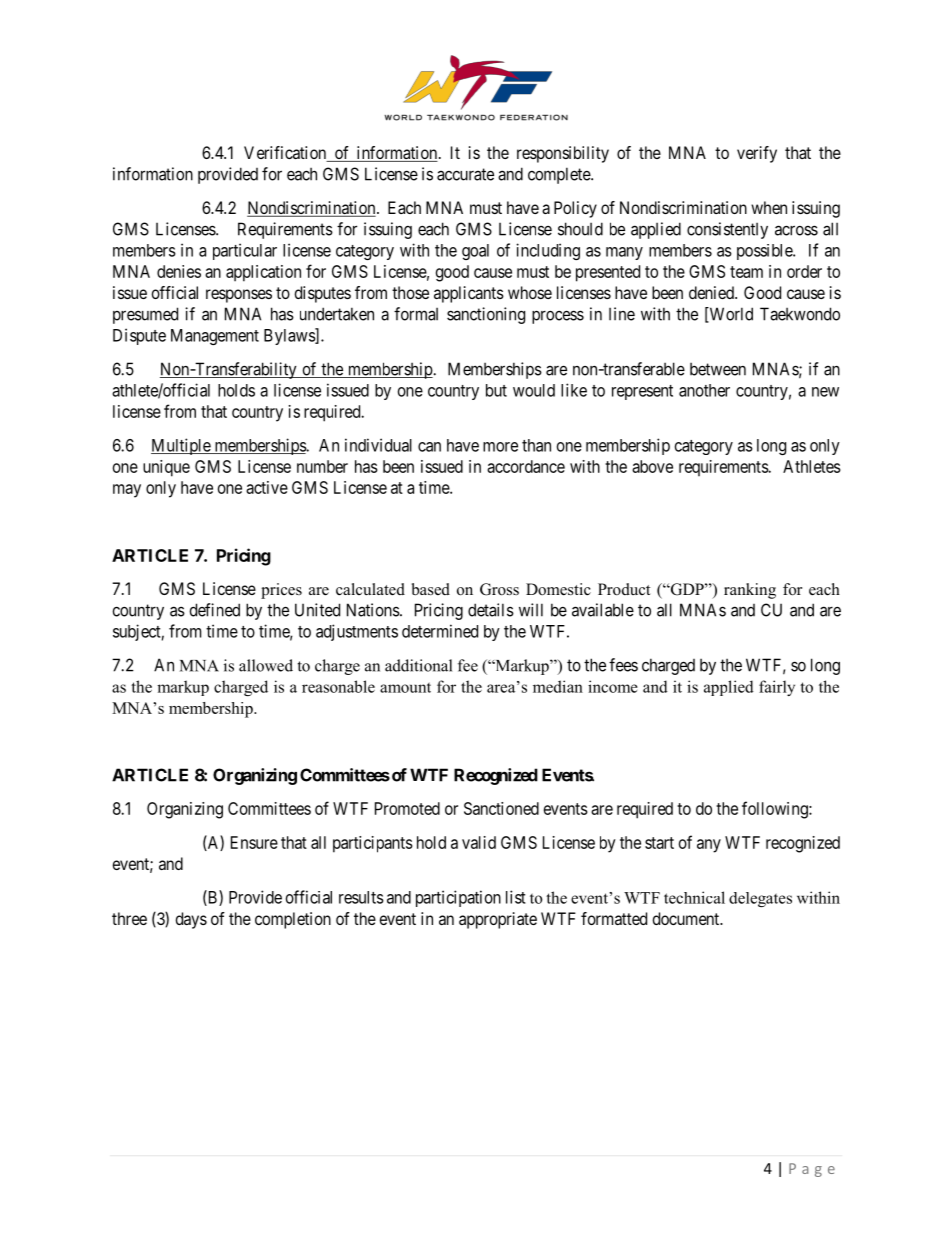  Describe the element at coordinates (458, 898) in the screenshot. I see `participation` at that location.
